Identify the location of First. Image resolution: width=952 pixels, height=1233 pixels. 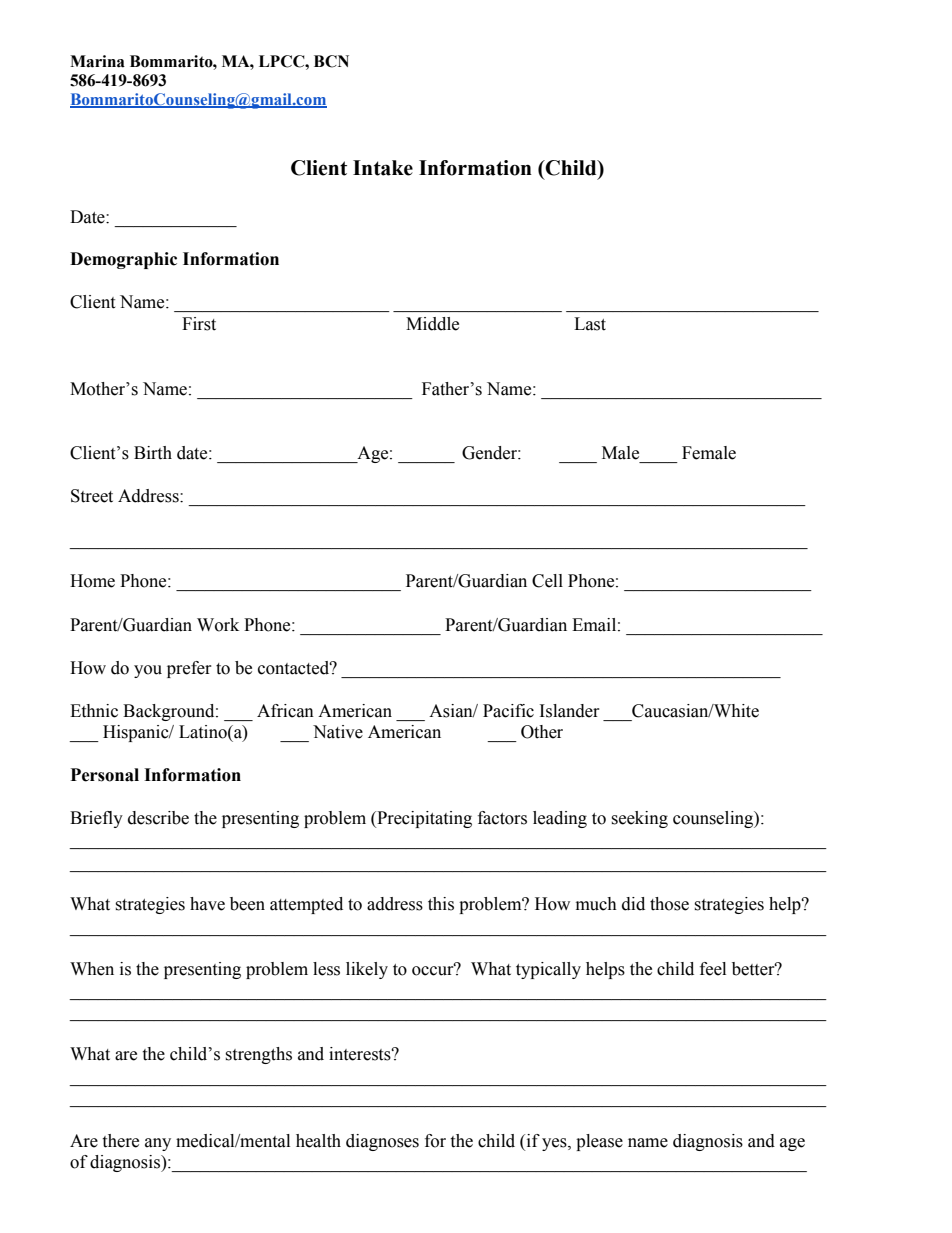
(199, 324).
